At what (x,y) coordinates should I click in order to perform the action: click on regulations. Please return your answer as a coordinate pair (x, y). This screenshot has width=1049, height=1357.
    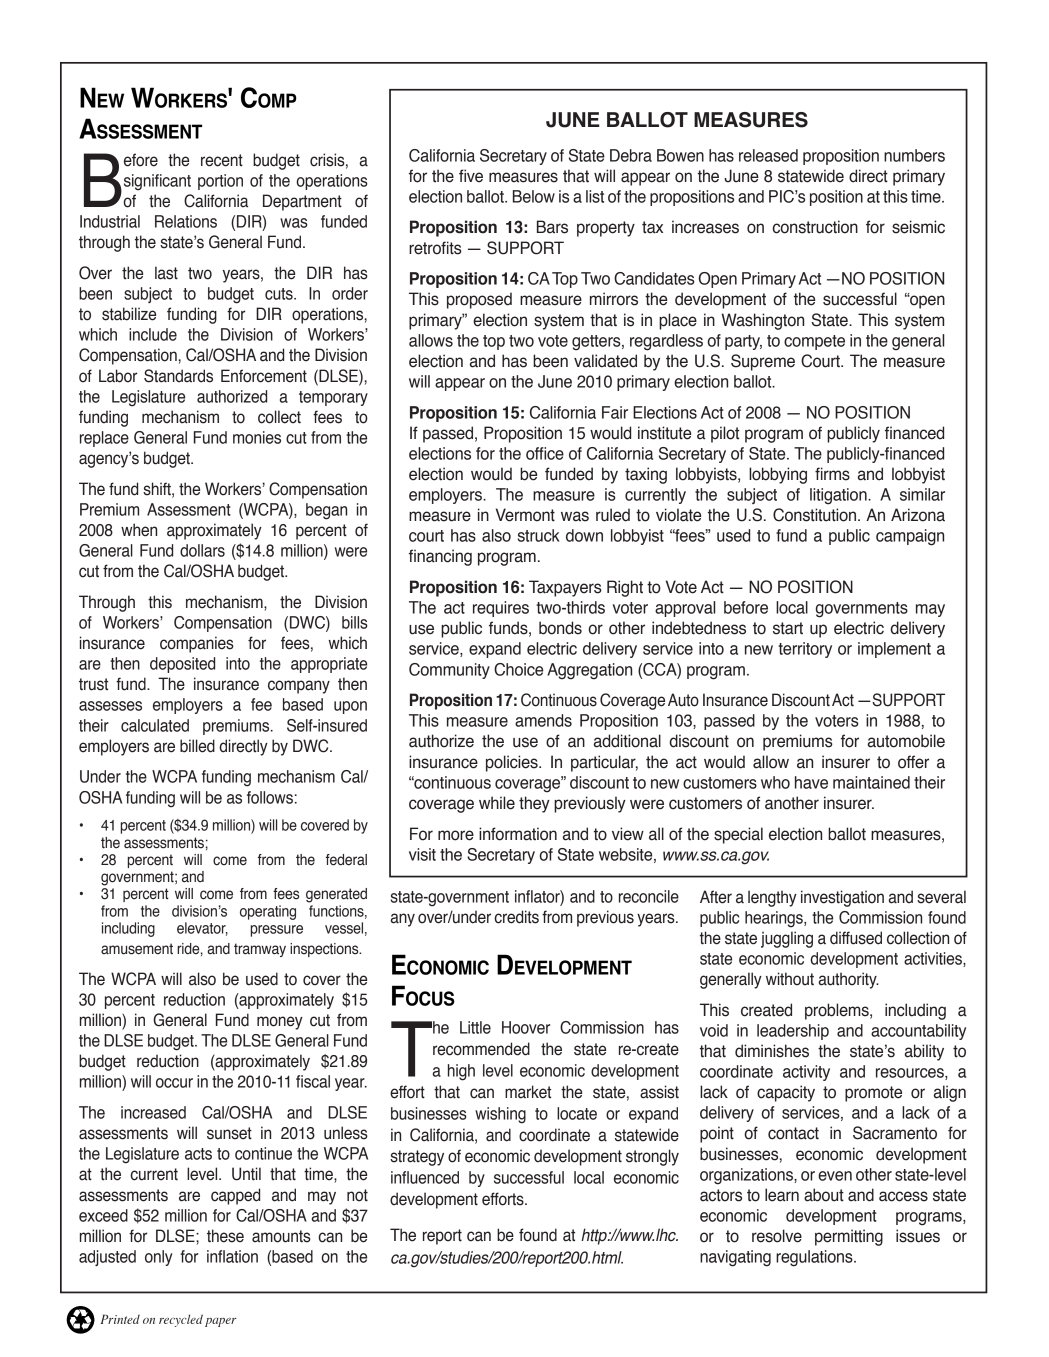
    Looking at the image, I should click on (815, 1258).
